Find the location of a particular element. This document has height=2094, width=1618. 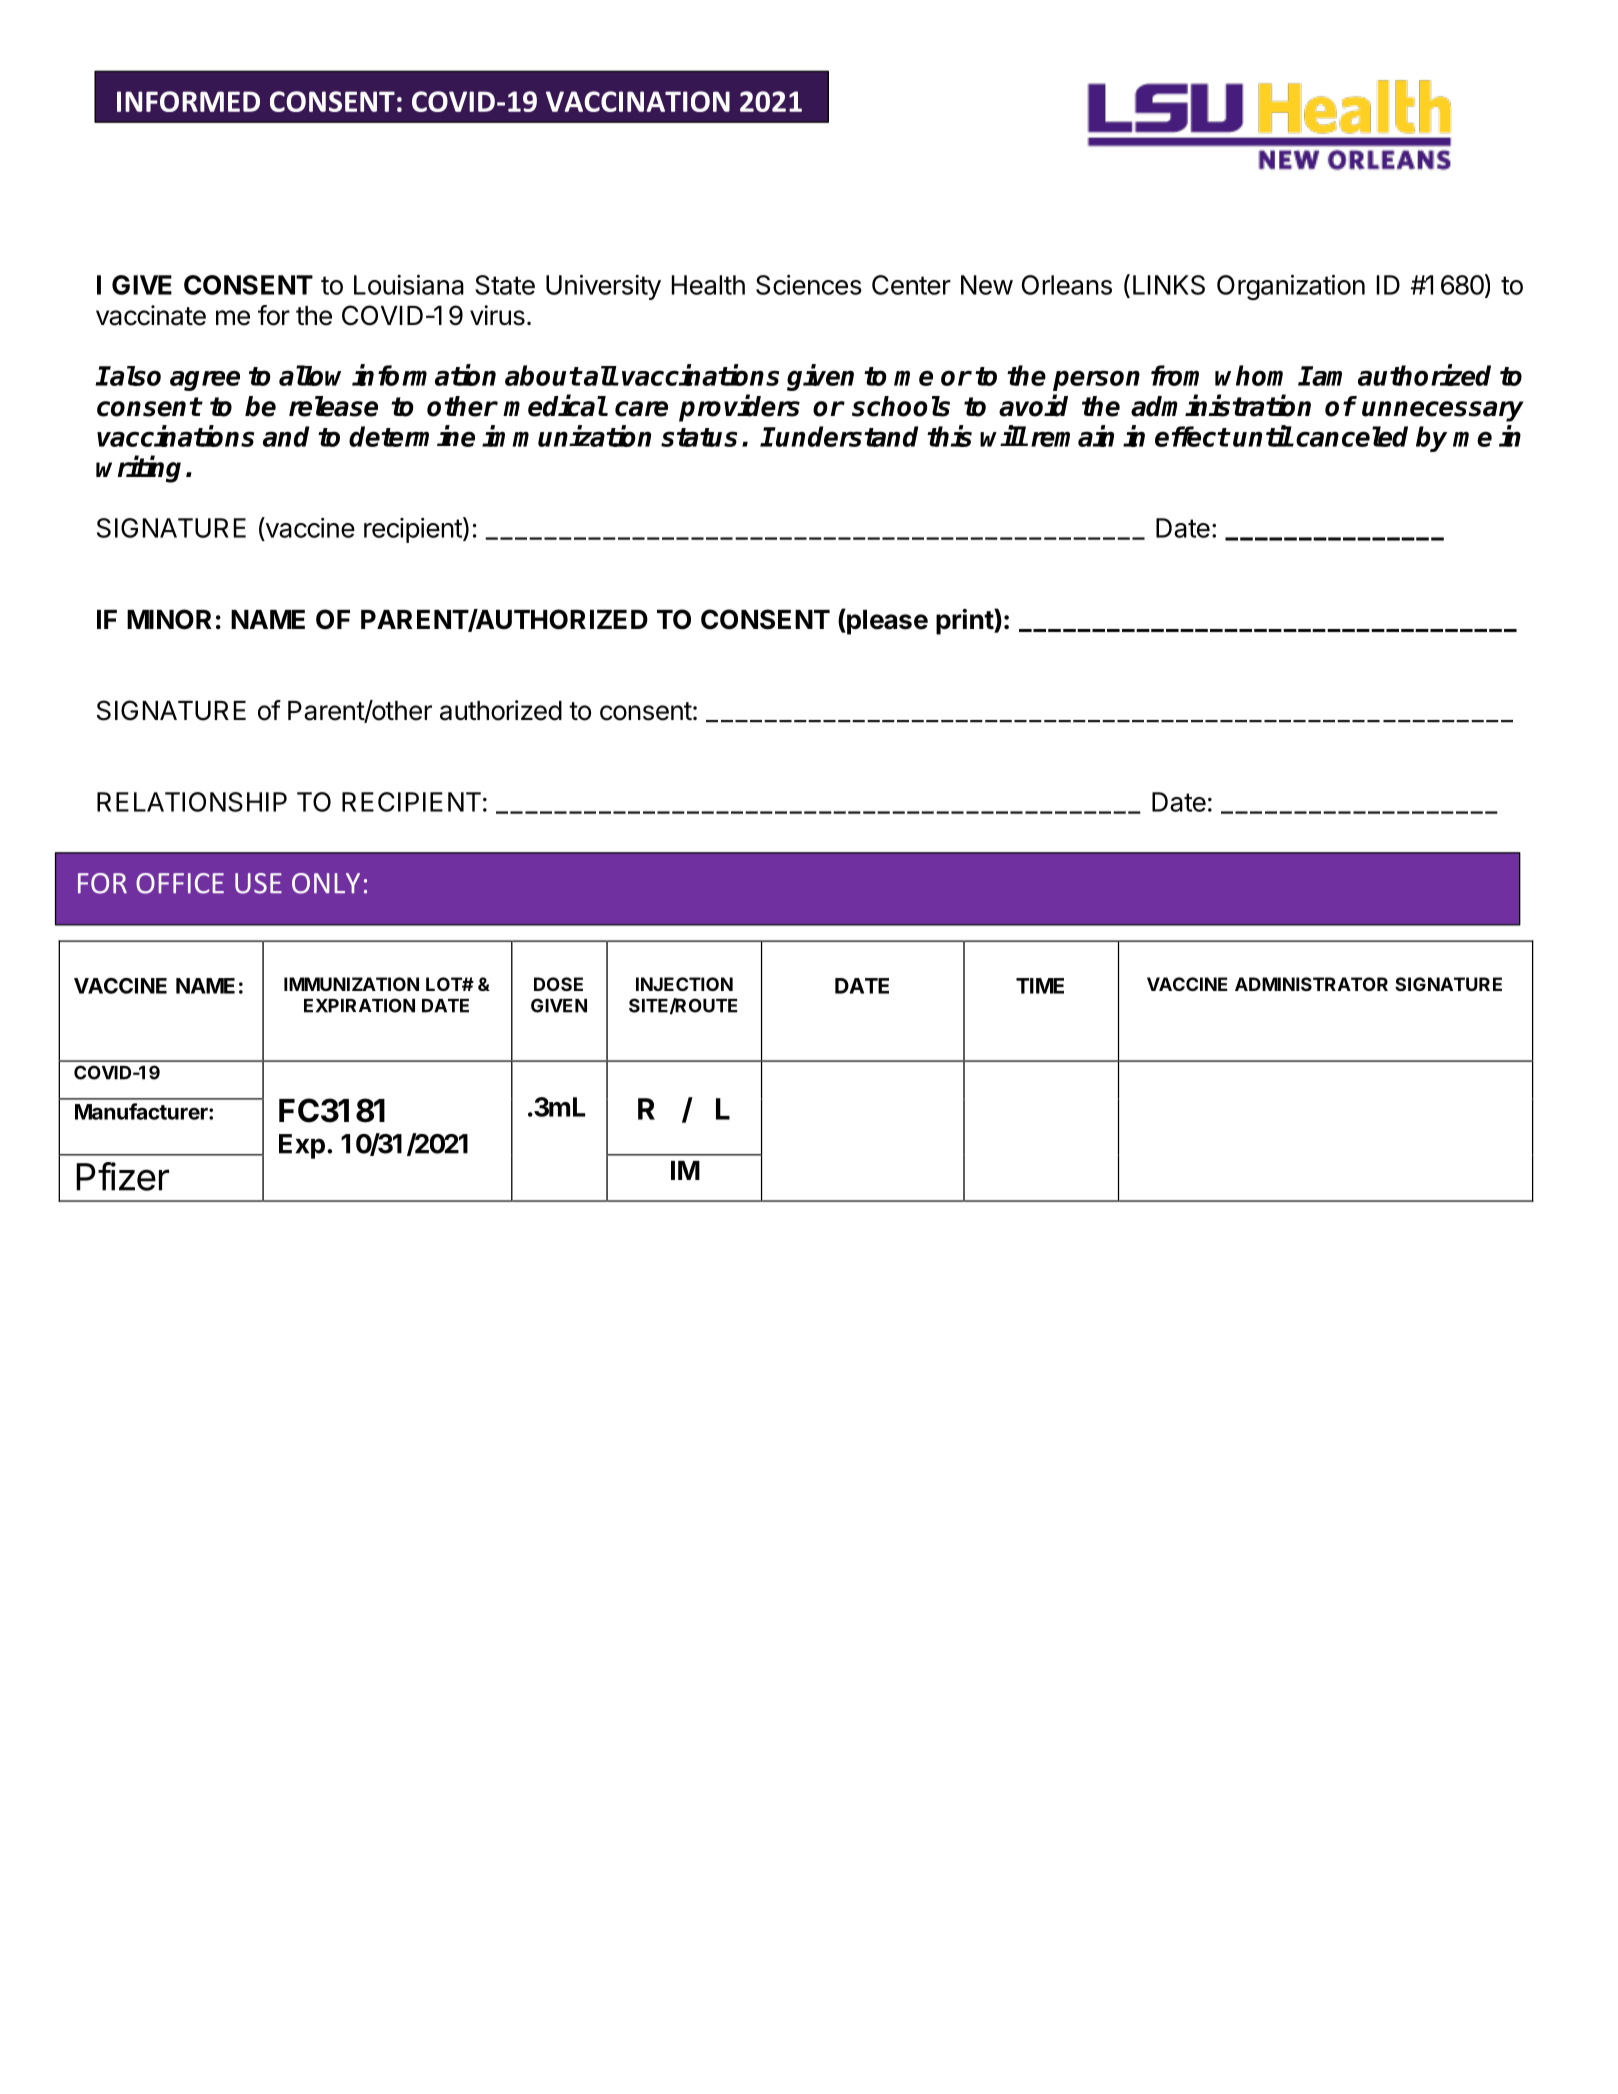

Sciences is located at coordinates (809, 285).
